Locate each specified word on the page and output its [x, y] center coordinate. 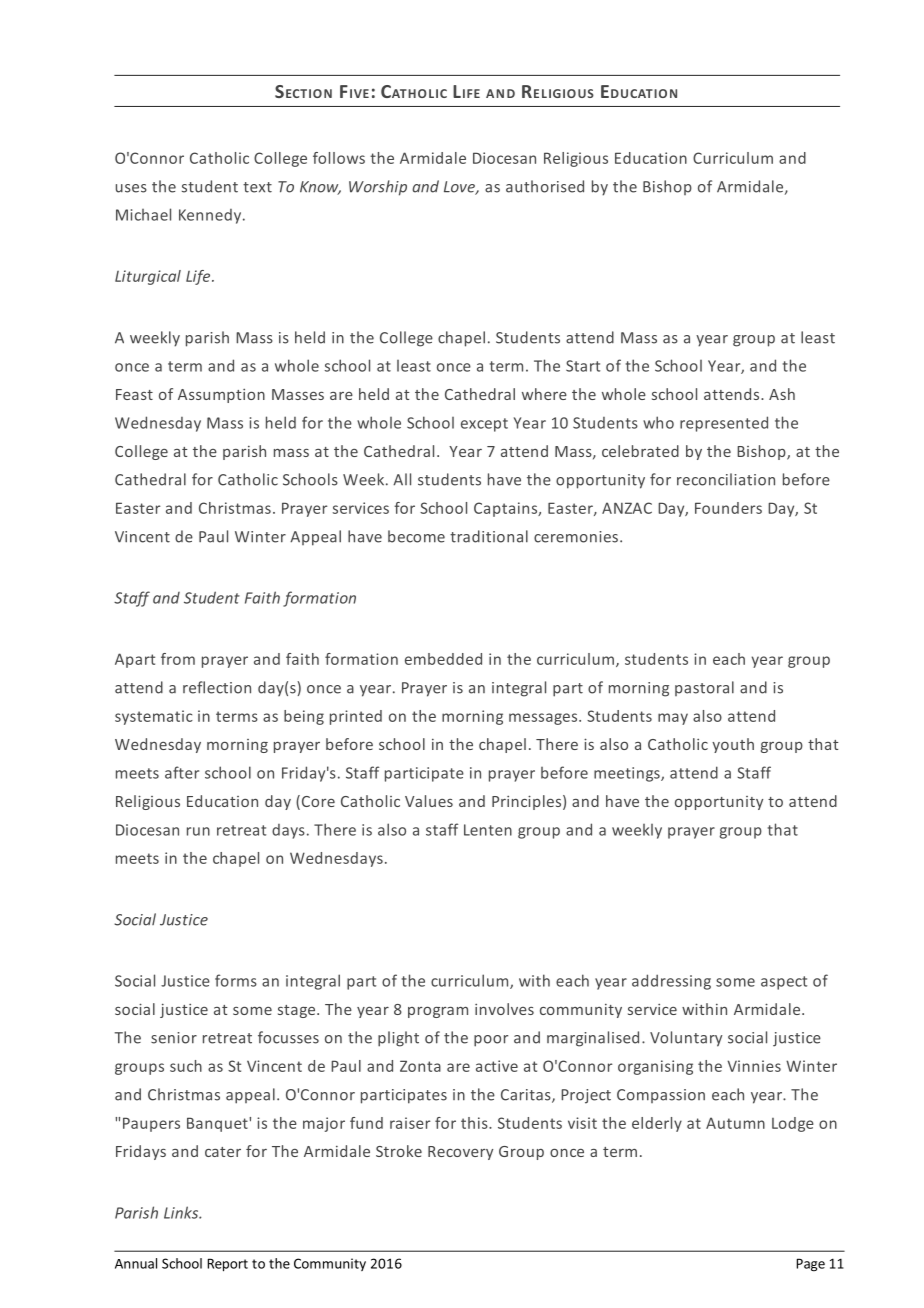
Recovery [460, 1153]
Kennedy [211, 216]
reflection [217, 687]
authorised [545, 186]
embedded [443, 659]
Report [227, 1265]
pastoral [704, 688]
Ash [782, 394]
